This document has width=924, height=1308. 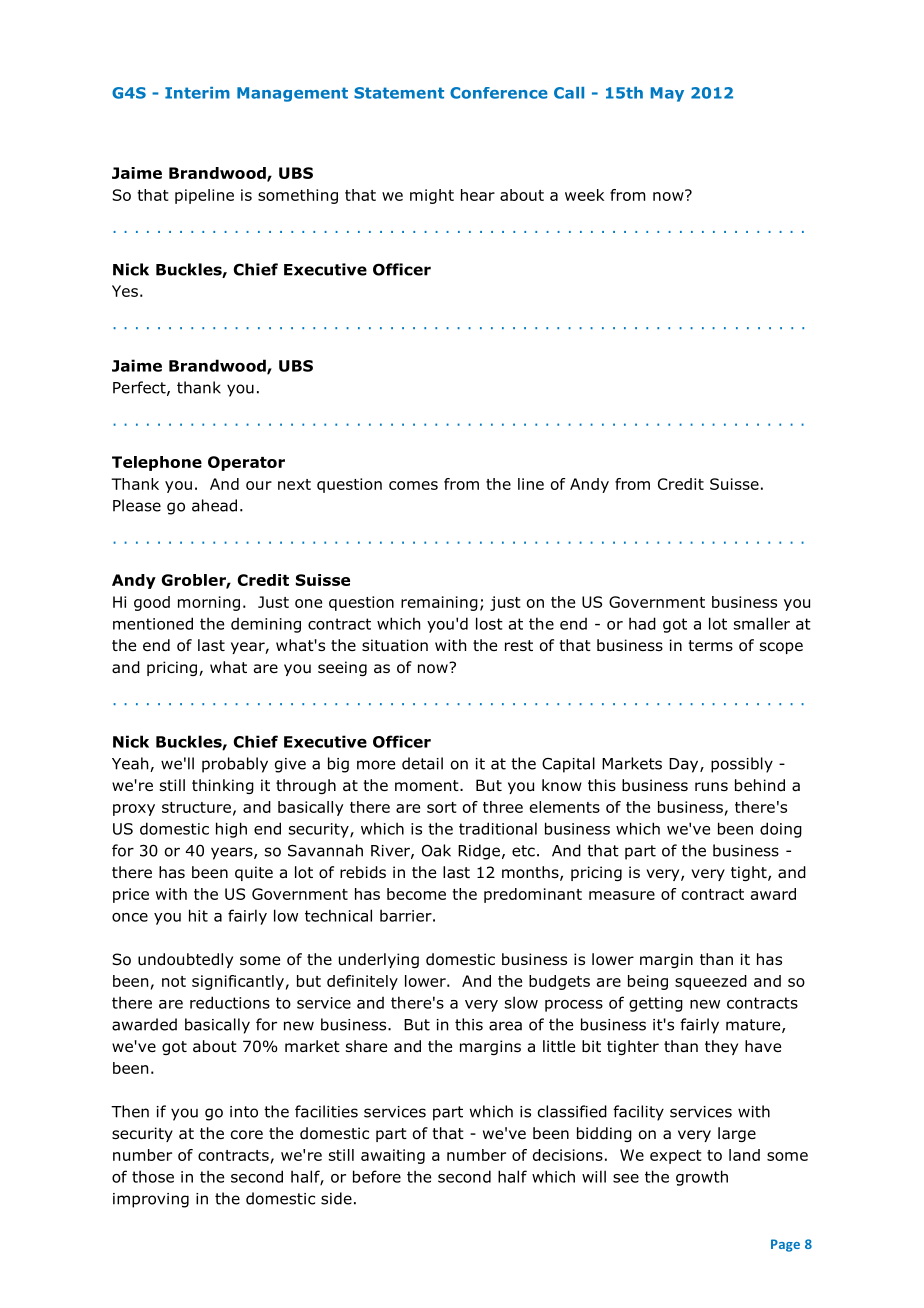 What do you see at coordinates (428, 786) in the document?
I see `moment` at bounding box center [428, 786].
